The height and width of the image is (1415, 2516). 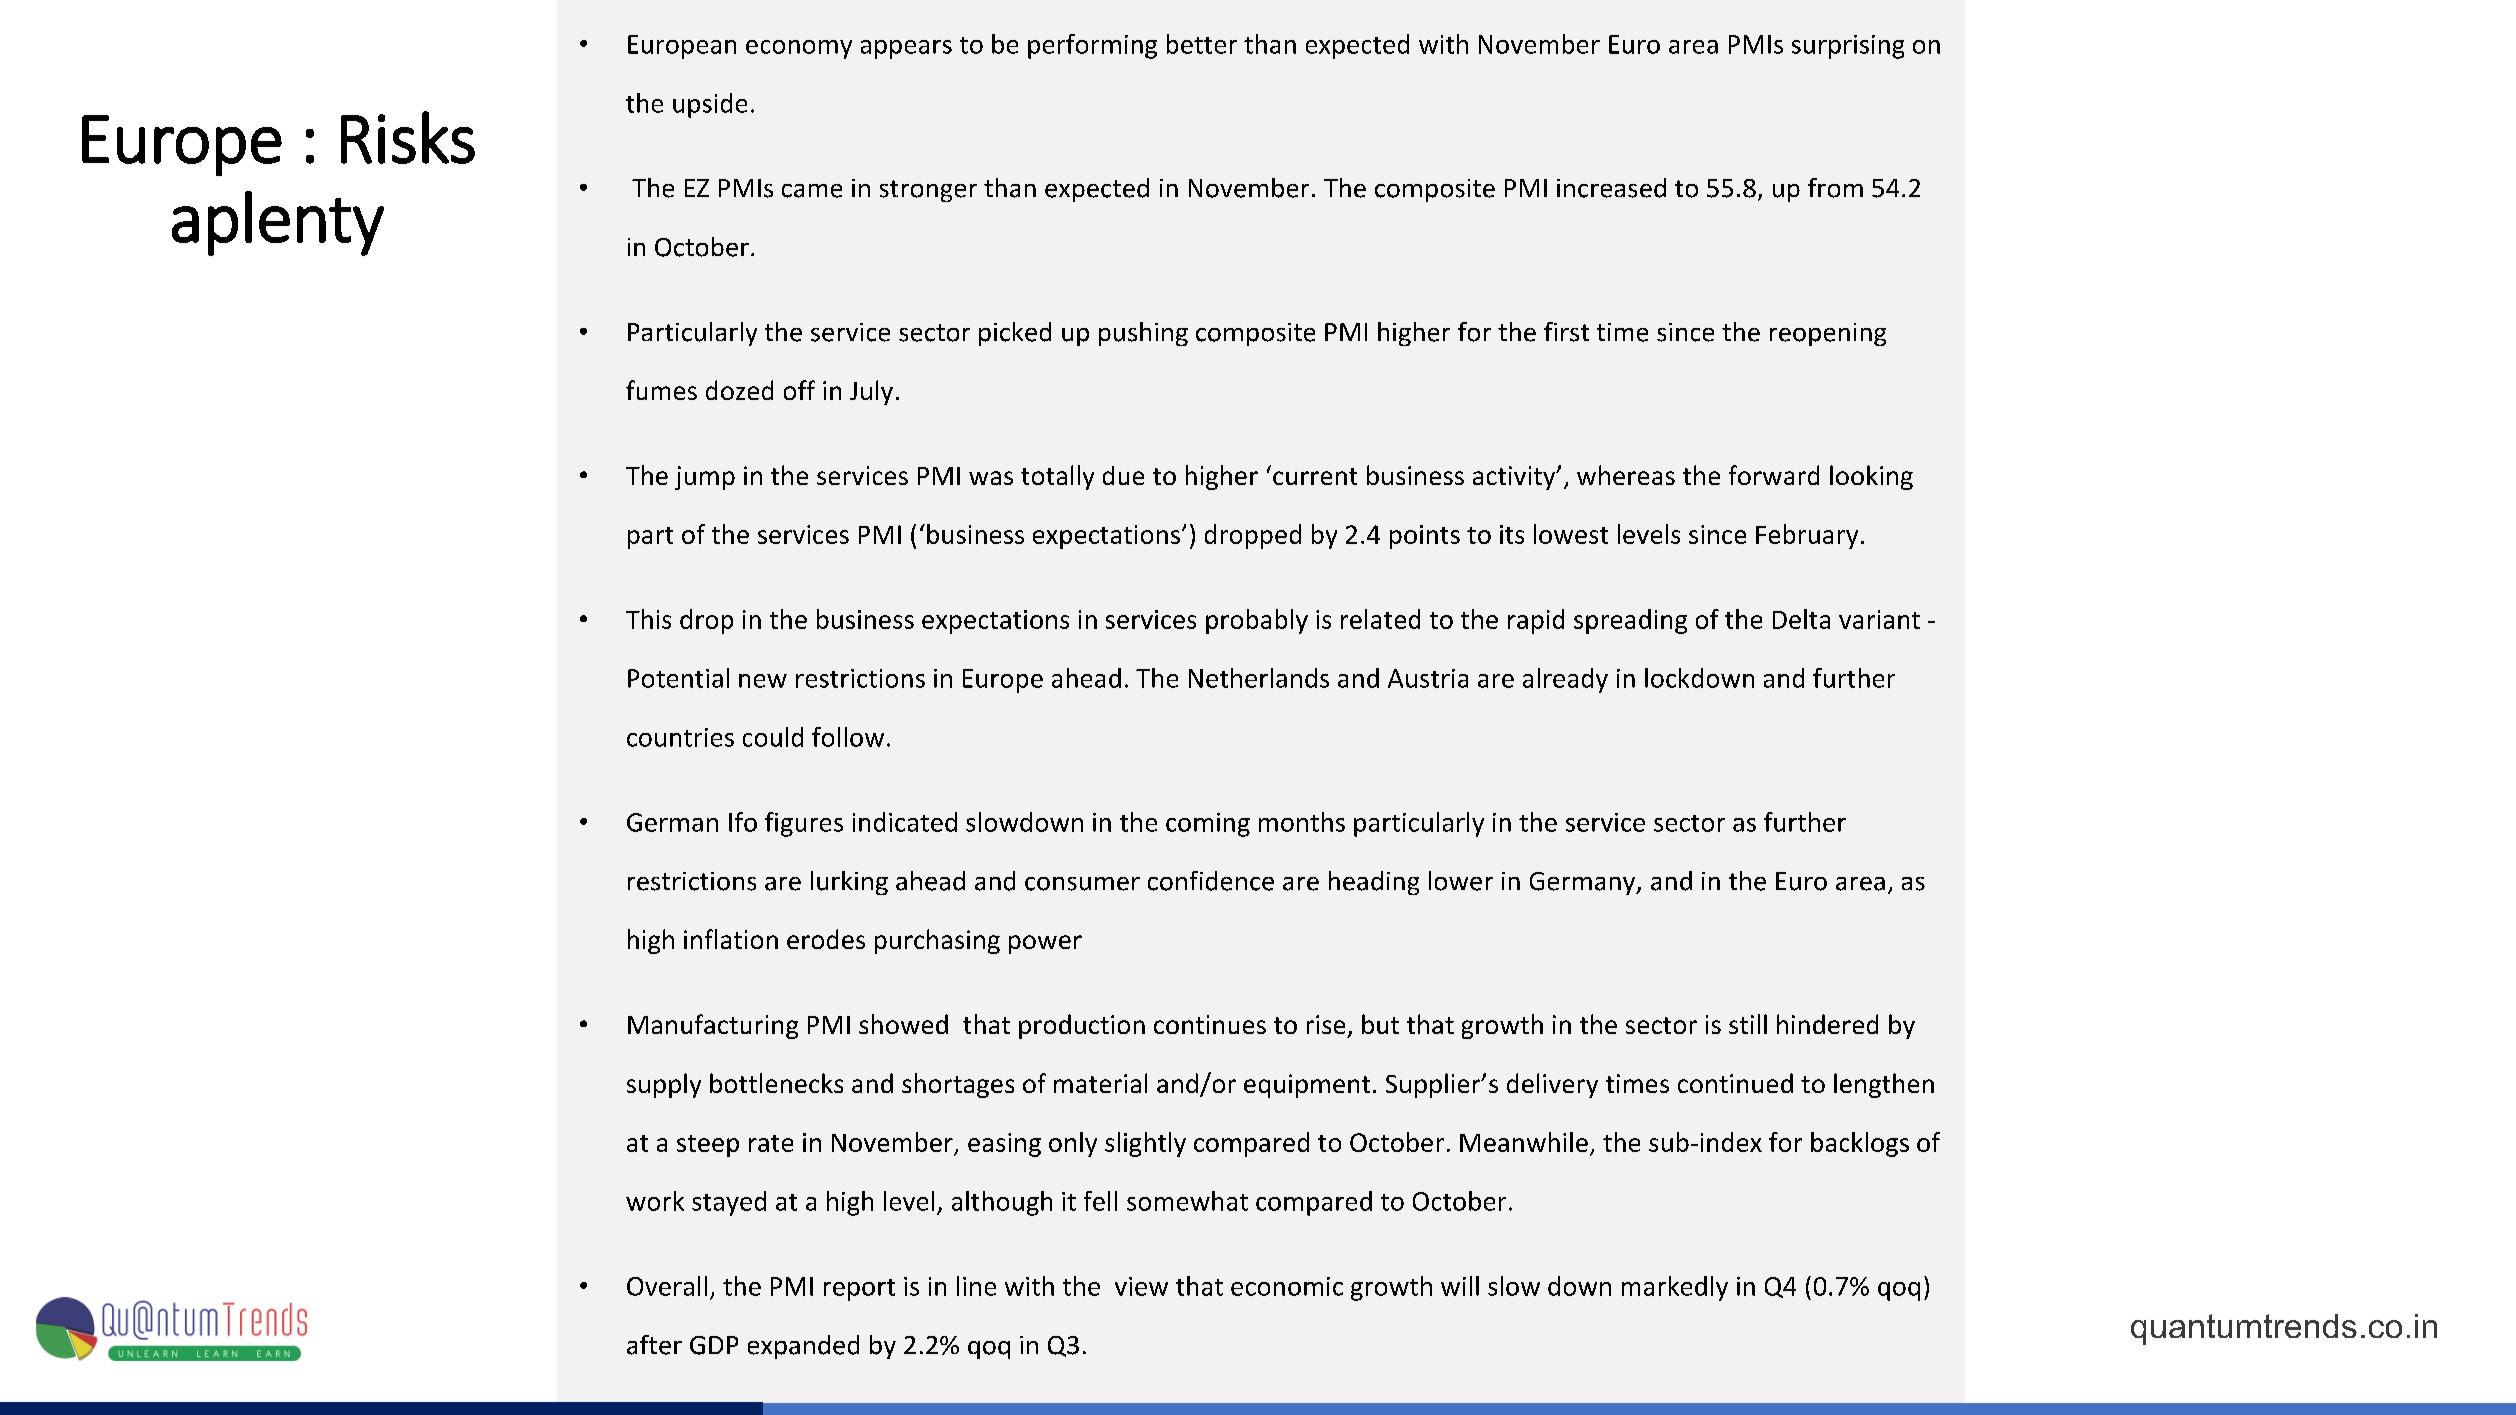 I want to click on surprising, so click(x=1848, y=47).
